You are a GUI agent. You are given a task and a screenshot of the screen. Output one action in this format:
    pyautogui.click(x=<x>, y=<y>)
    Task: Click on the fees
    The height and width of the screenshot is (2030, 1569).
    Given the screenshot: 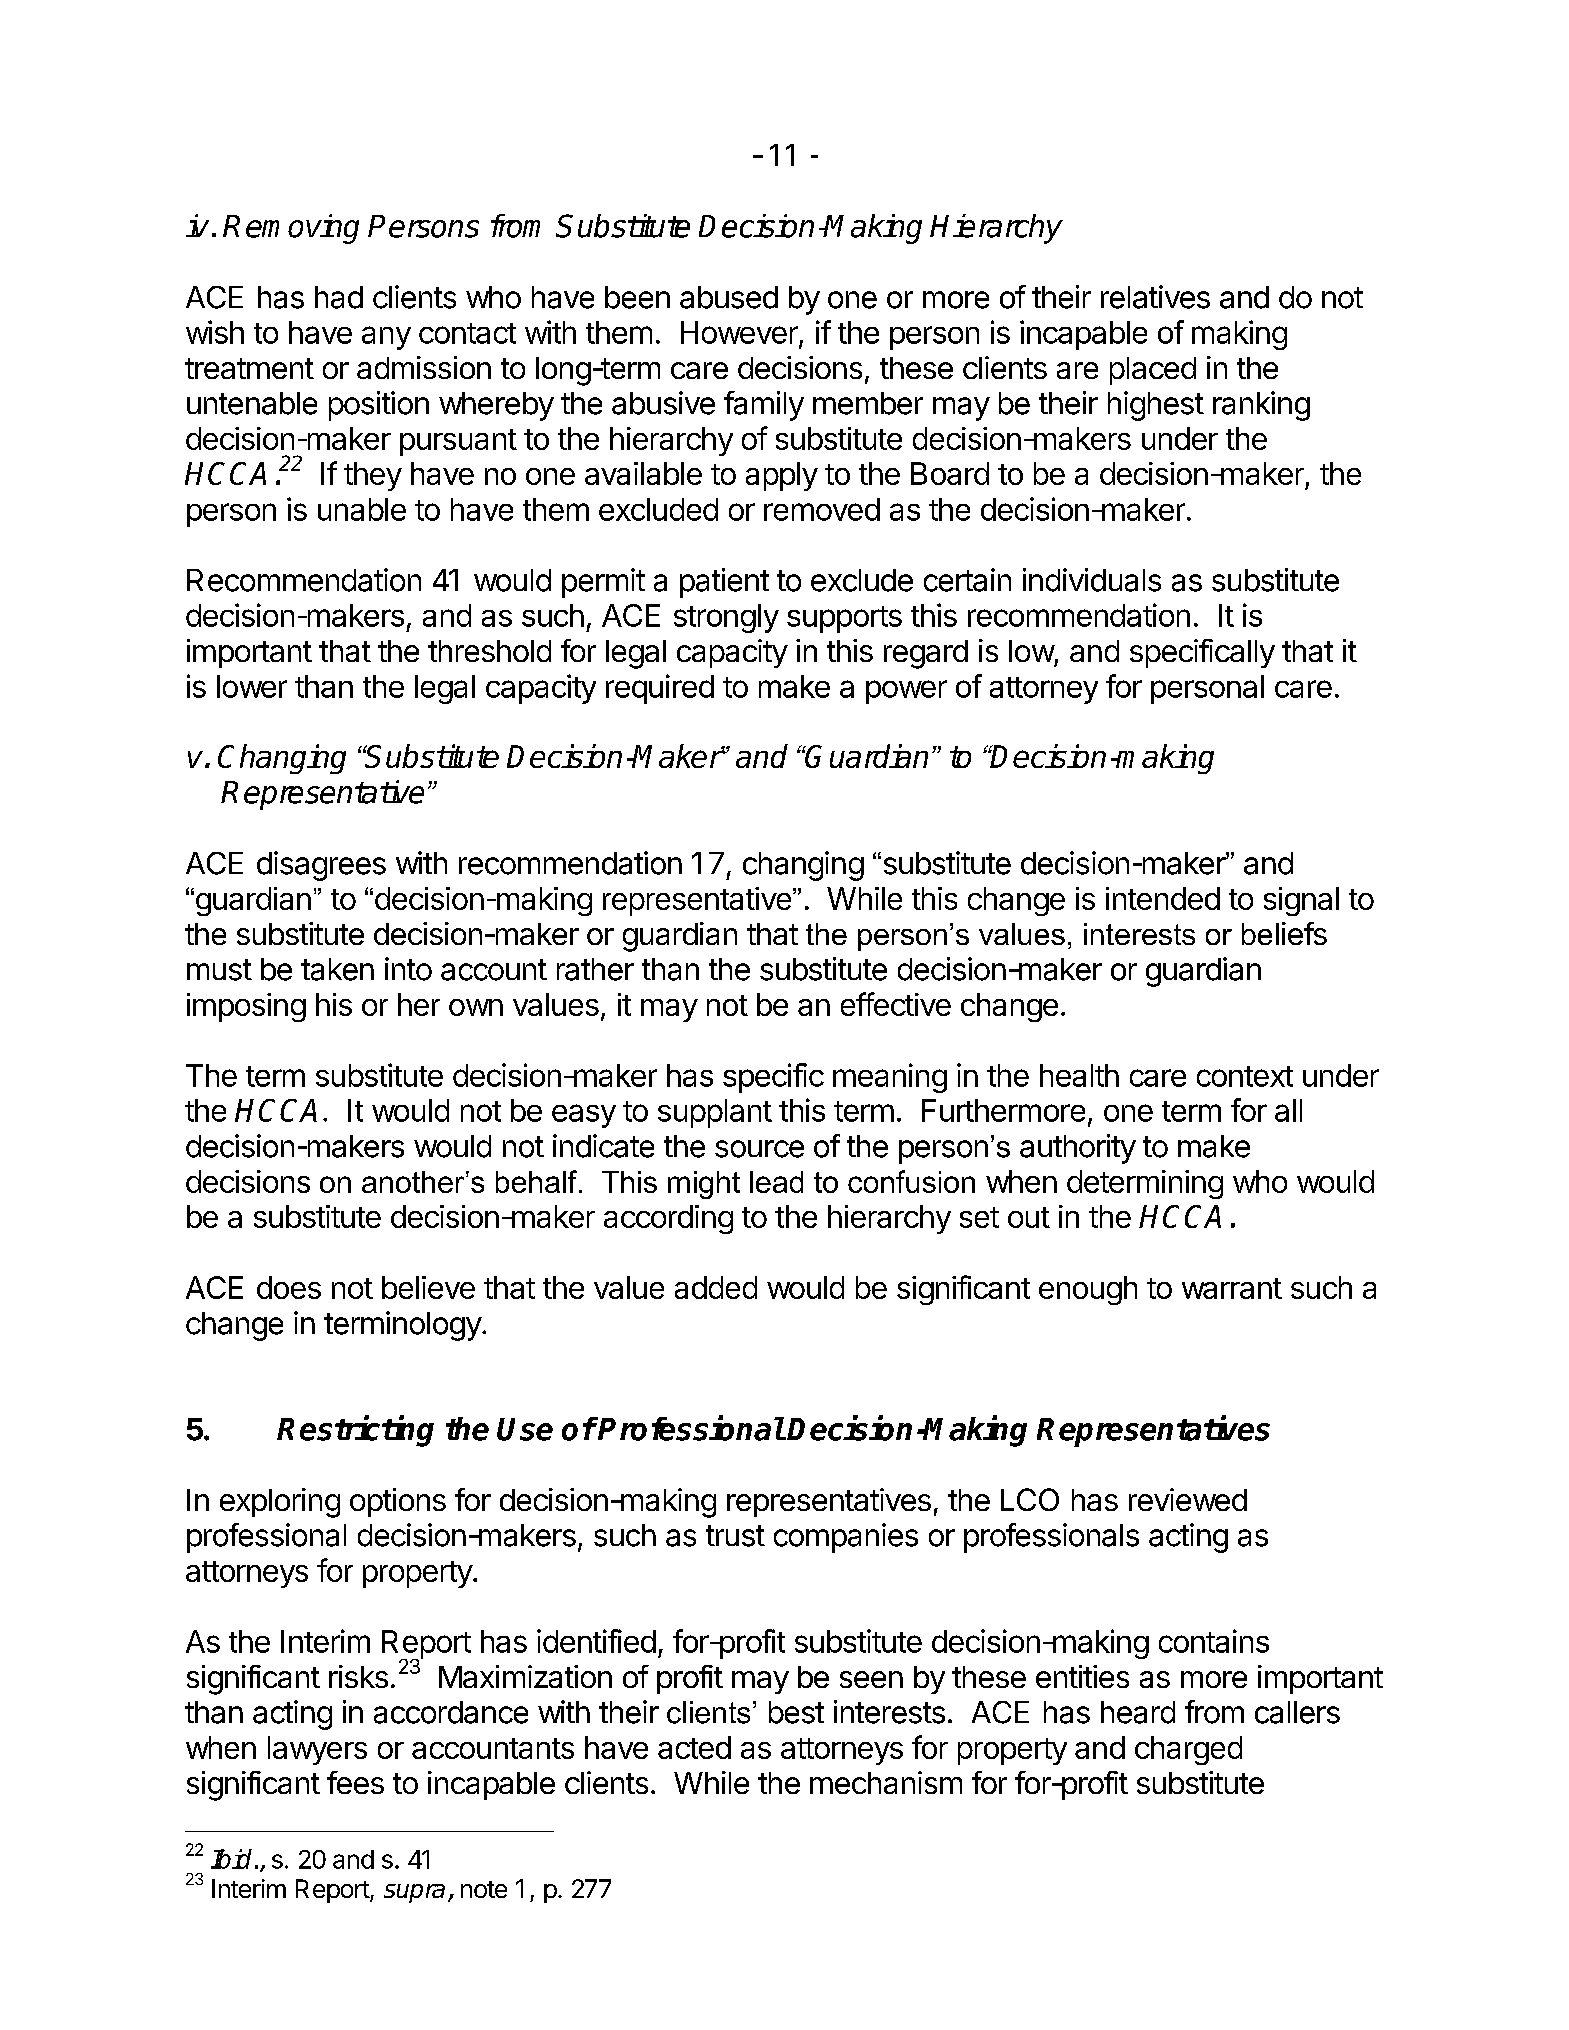 What is the action you would take?
    pyautogui.click(x=355, y=1782)
